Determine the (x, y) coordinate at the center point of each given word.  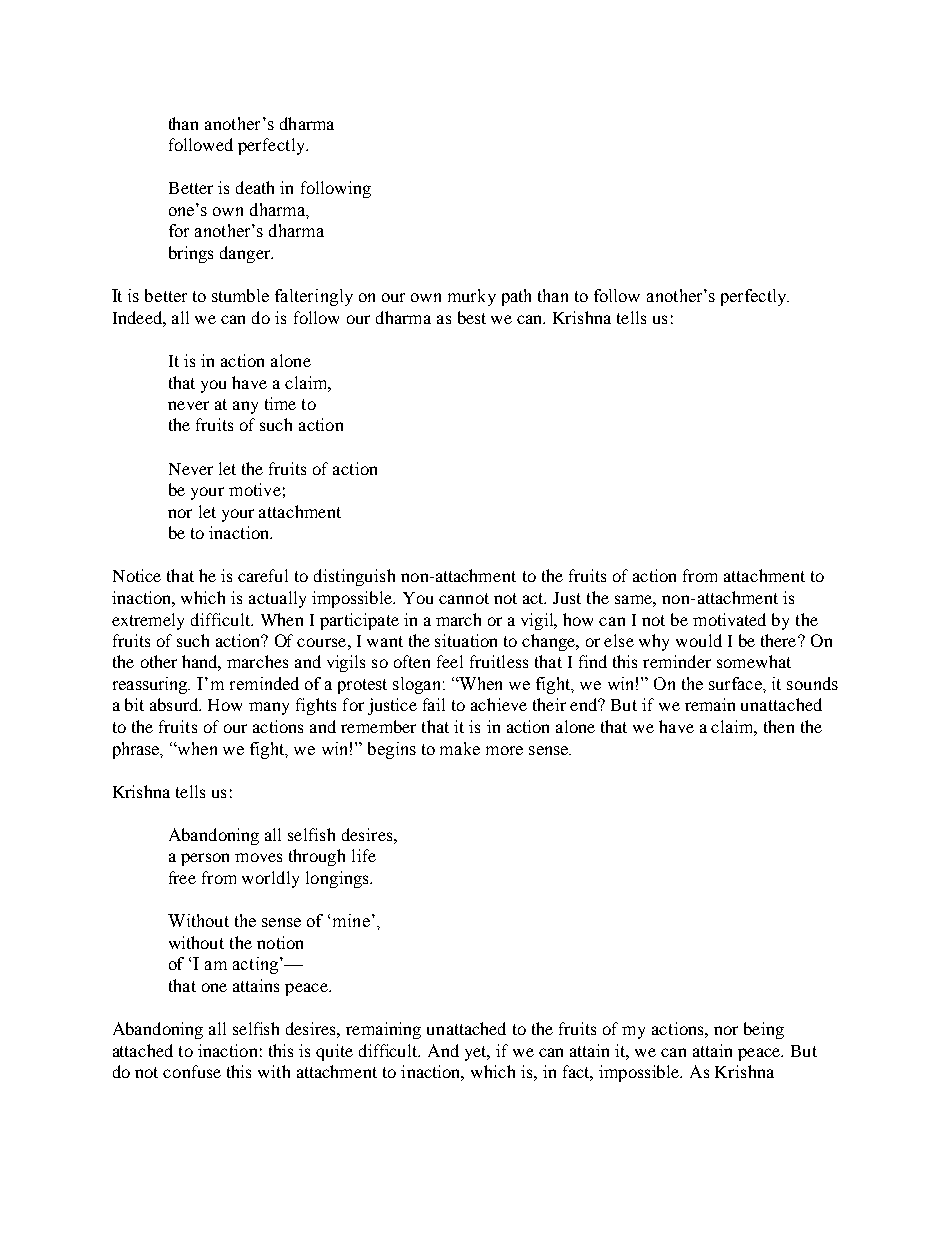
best (472, 317)
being (764, 1030)
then (779, 726)
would (699, 640)
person (205, 859)
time (280, 403)
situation (466, 640)
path (516, 297)
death (255, 187)
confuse (192, 1071)
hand (201, 663)
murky (472, 297)
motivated (729, 619)
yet (477, 1053)
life (364, 855)
